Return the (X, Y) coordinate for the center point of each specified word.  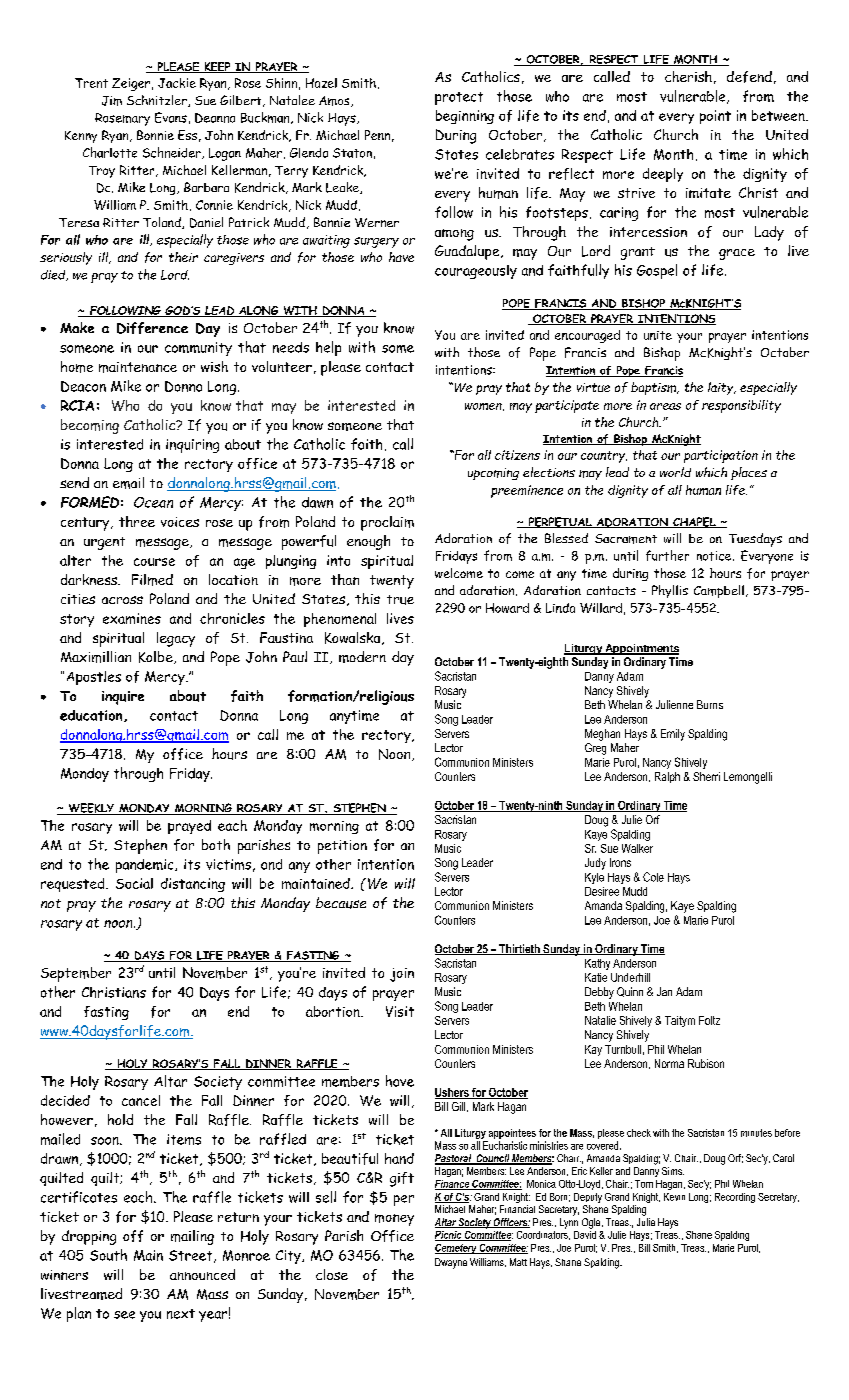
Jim (112, 101)
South (108, 1255)
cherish (688, 76)
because (341, 903)
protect (459, 98)
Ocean (153, 502)
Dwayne (451, 1263)
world (675, 472)
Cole (653, 877)
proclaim (387, 523)
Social (134, 883)
